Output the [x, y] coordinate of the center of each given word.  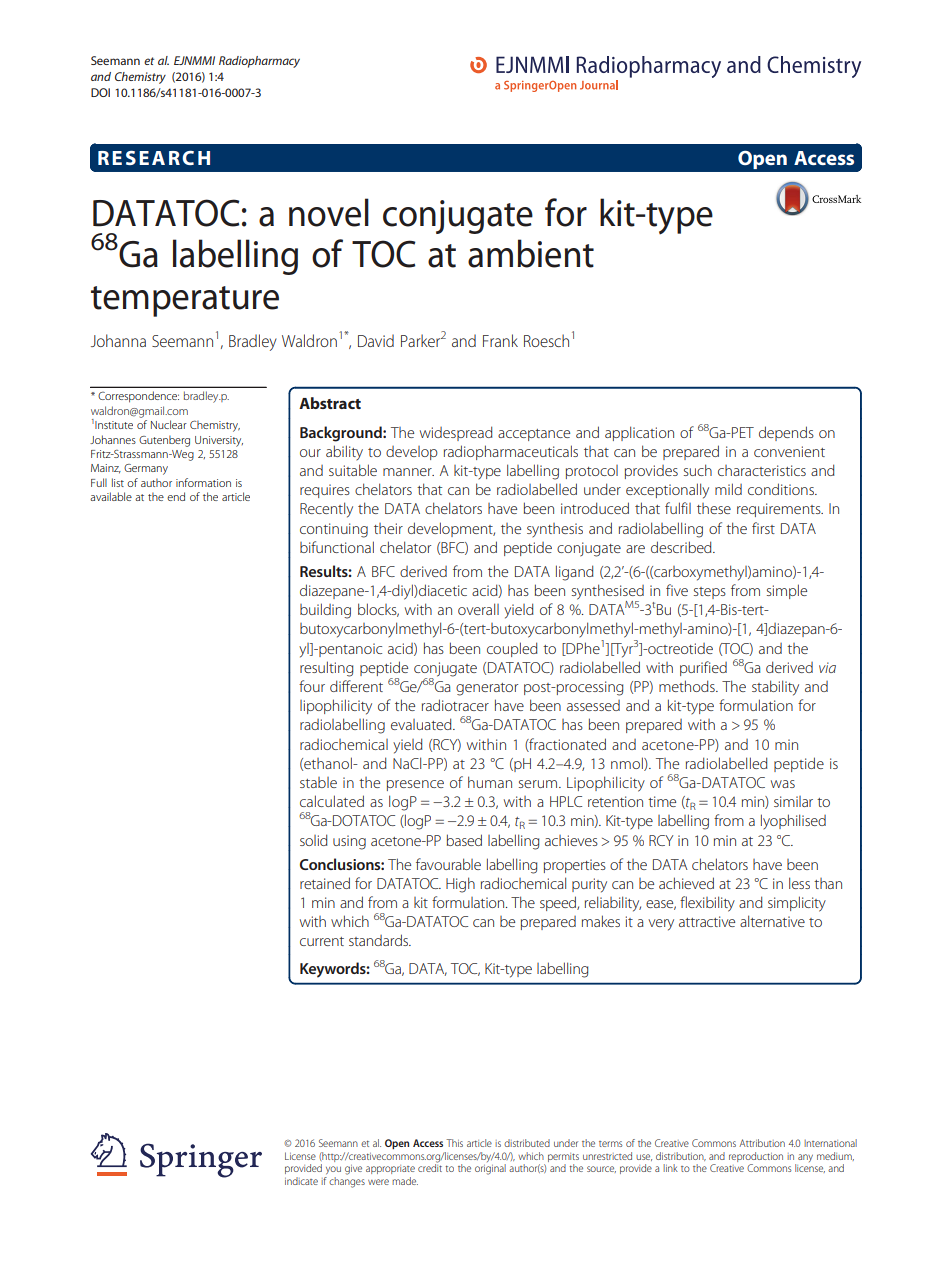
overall [478, 609]
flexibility [707, 904]
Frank [500, 340]
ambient [531, 253]
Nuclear [169, 424]
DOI [100, 92]
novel [329, 212]
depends [786, 433]
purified [703, 668]
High [460, 885]
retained [325, 883]
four [312, 686]
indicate [301, 1181]
